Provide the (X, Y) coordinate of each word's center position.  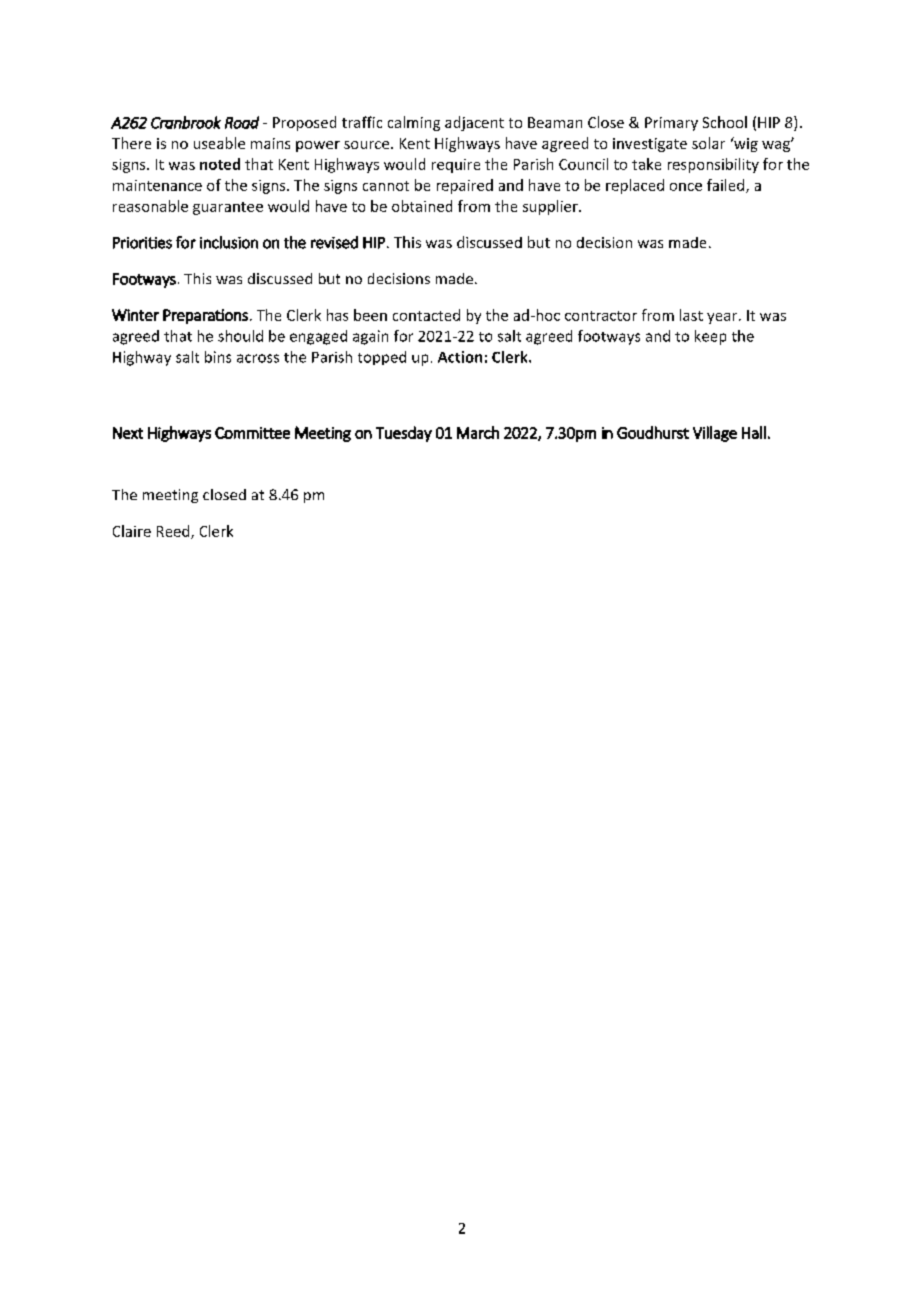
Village (715, 434)
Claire (132, 531)
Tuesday (404, 434)
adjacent (474, 123)
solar (708, 143)
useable (219, 143)
